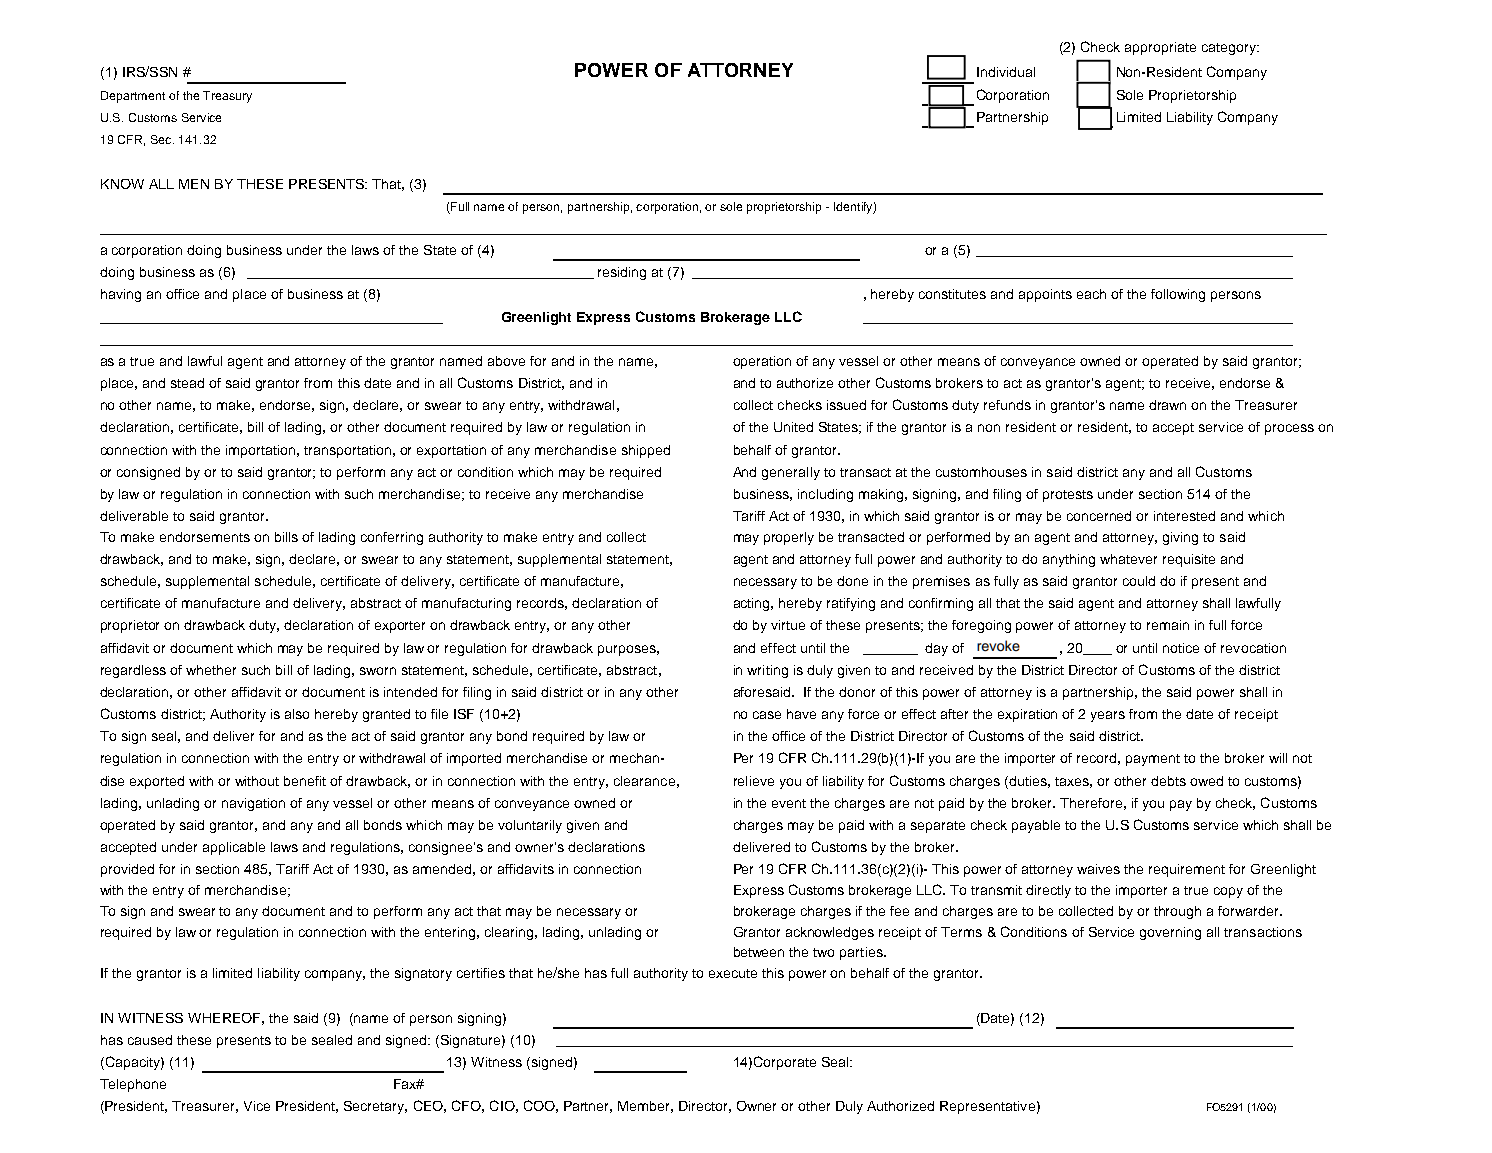 Image resolution: width=1492 pixels, height=1153 pixels. Describe the element at coordinates (1168, 781) in the screenshot. I see `debts` at that location.
